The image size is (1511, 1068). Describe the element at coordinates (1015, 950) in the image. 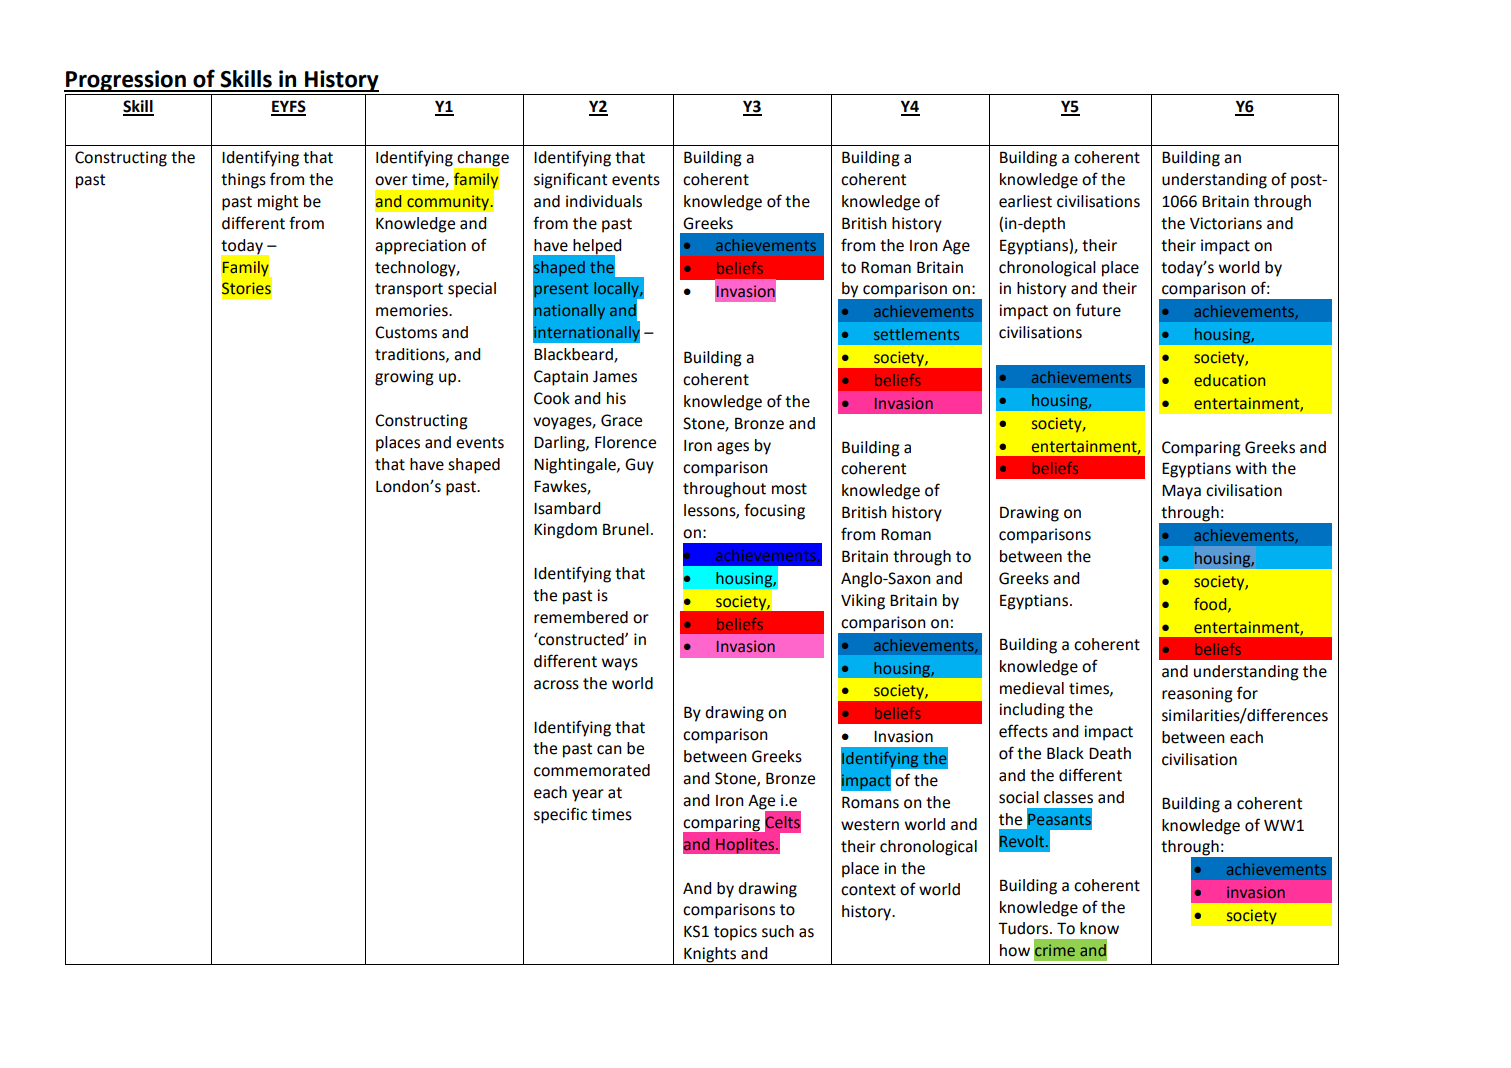

I see `how` at that location.
